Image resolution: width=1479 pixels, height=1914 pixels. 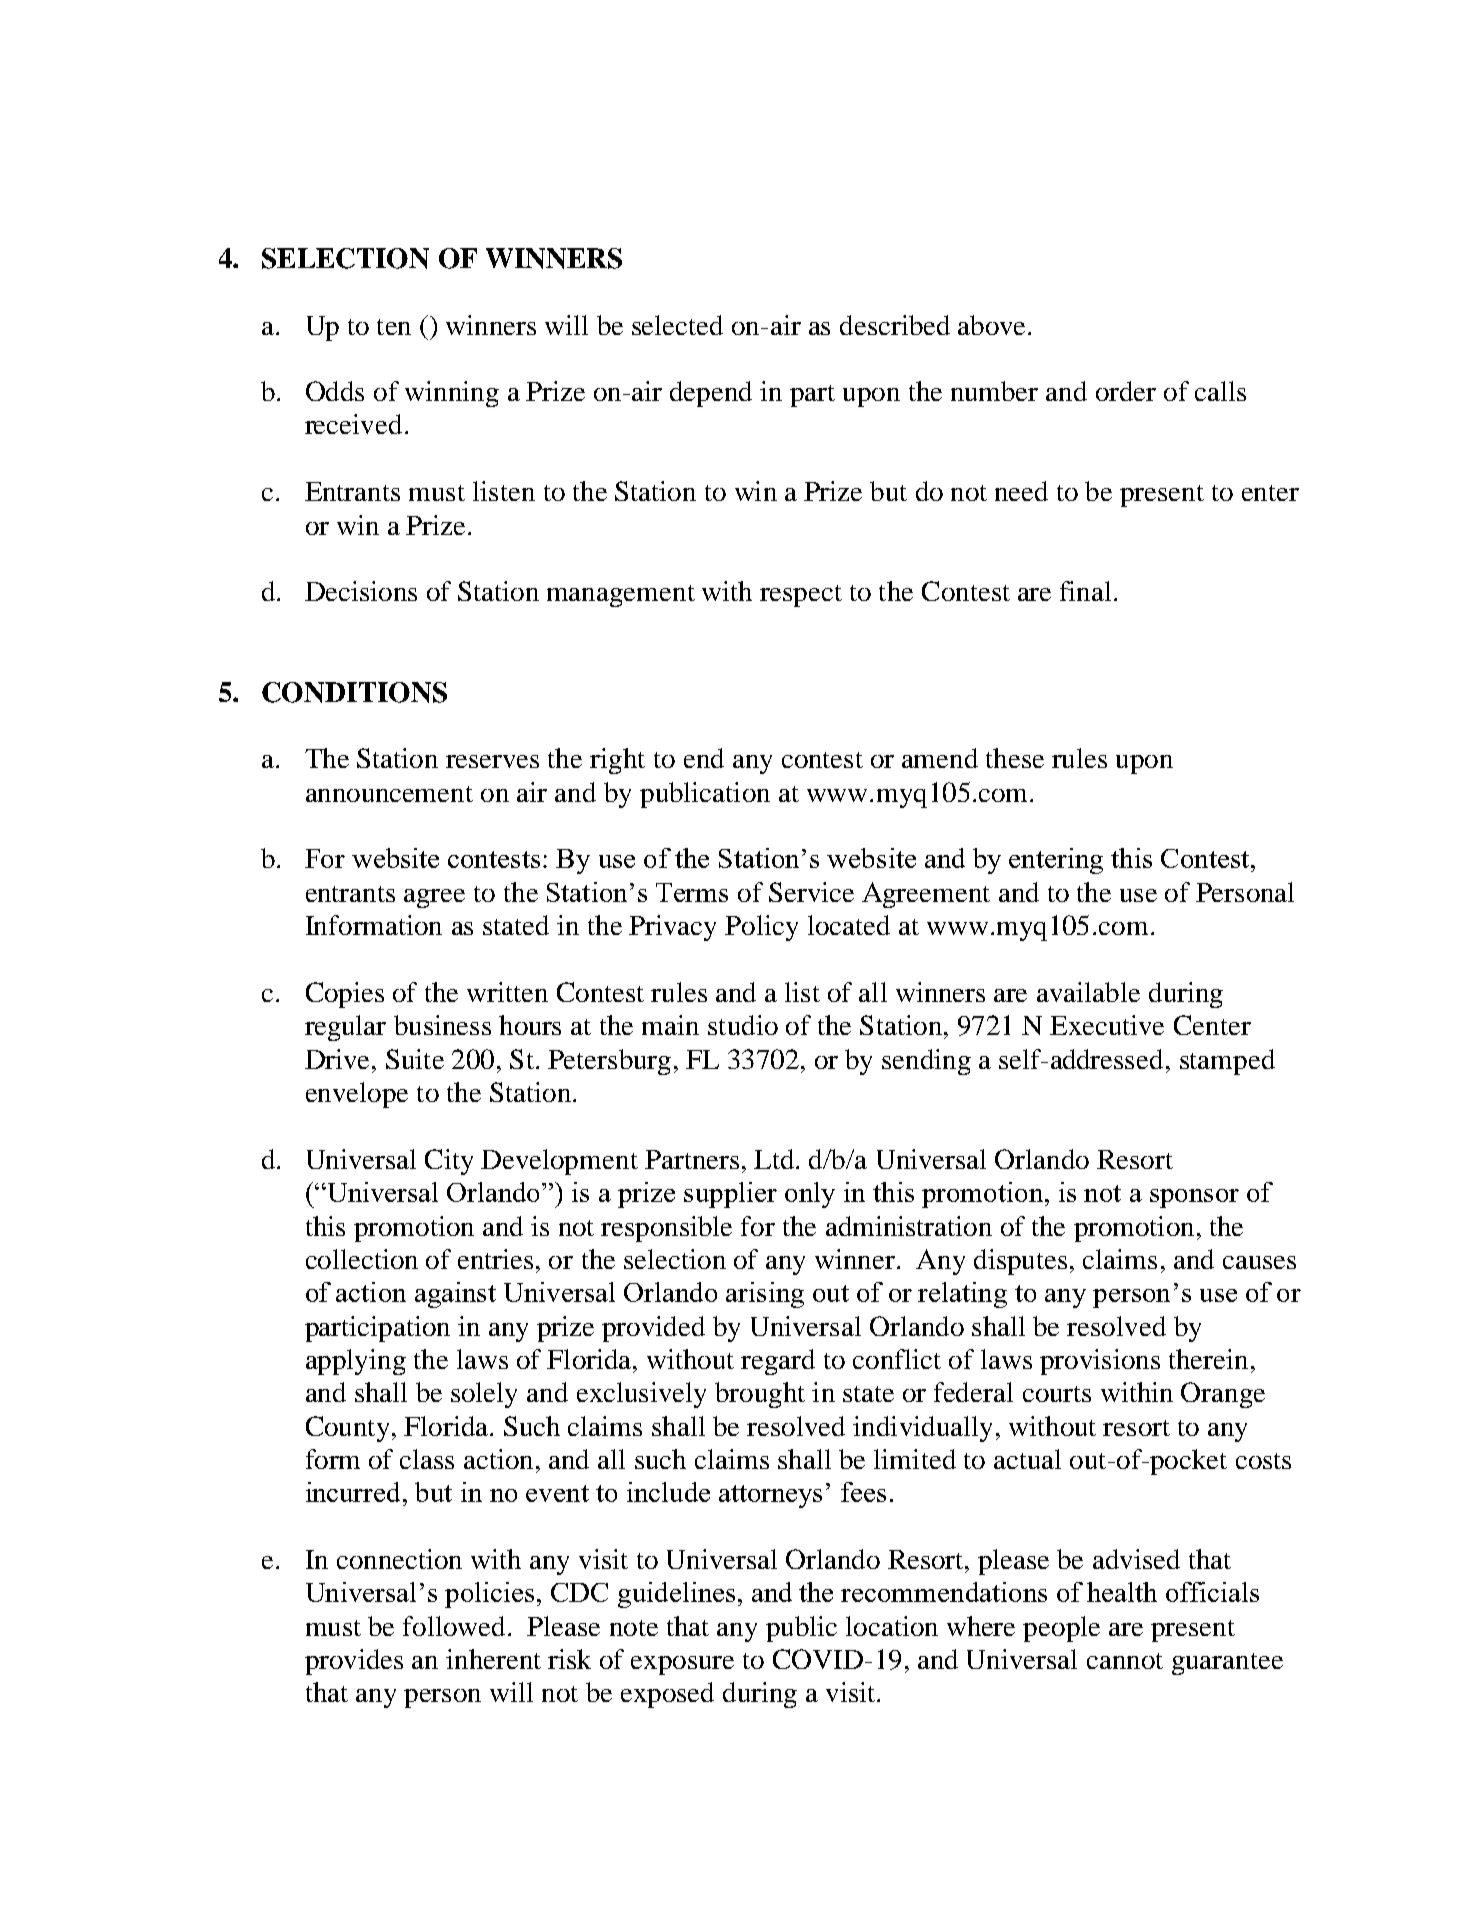 I want to click on final, so click(x=1085, y=591).
